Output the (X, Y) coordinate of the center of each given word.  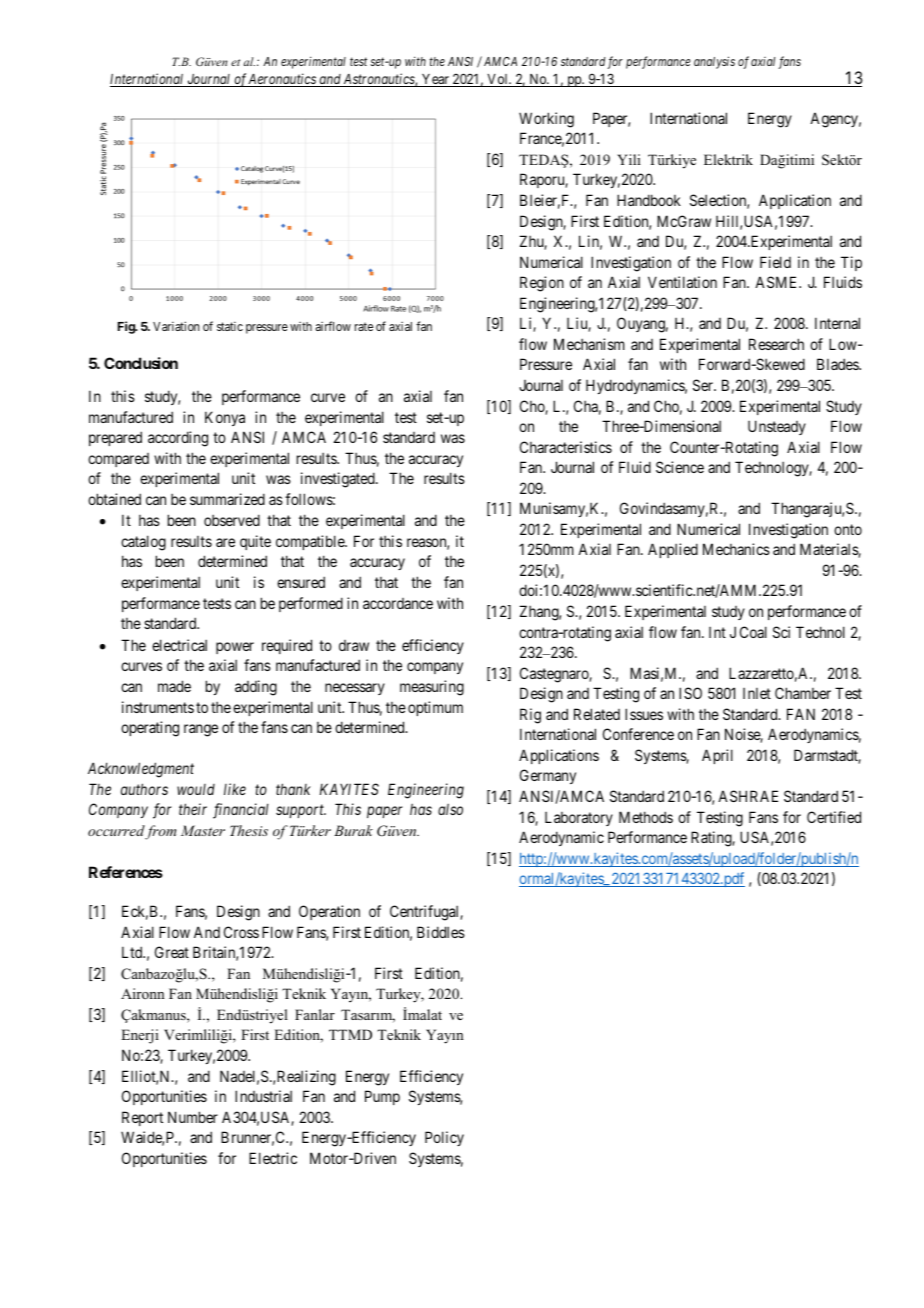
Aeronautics (282, 80)
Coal (753, 632)
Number (193, 1117)
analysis (714, 62)
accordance (398, 603)
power (235, 648)
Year (435, 80)
